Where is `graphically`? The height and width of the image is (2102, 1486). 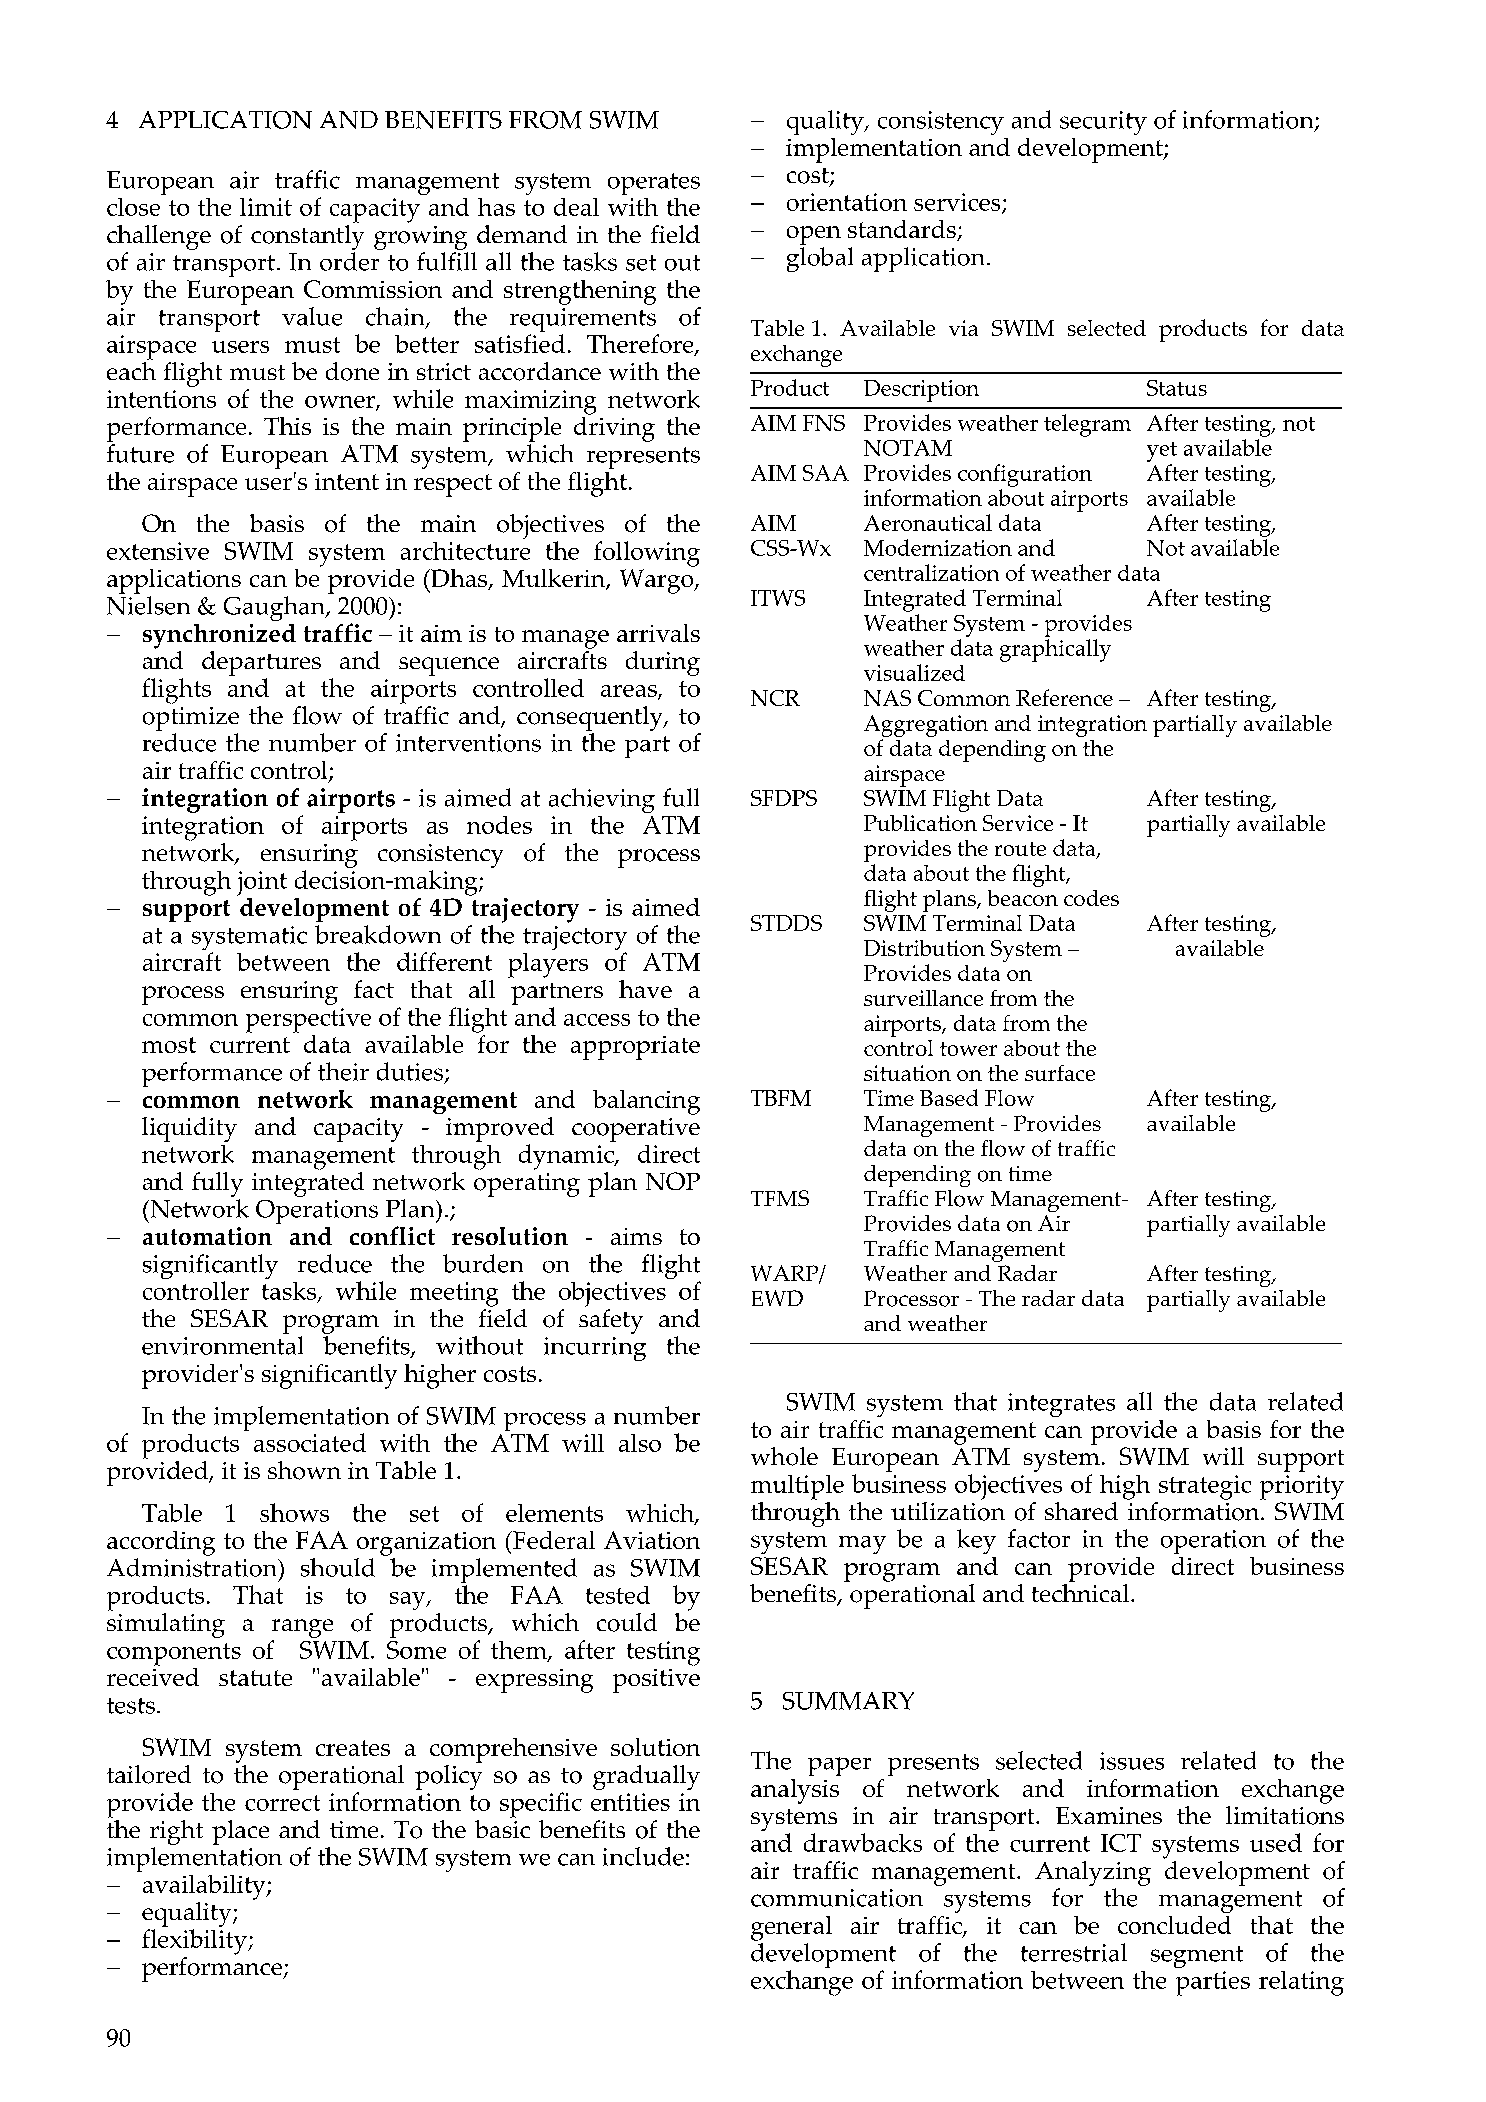
graphically is located at coordinates (1055, 650).
